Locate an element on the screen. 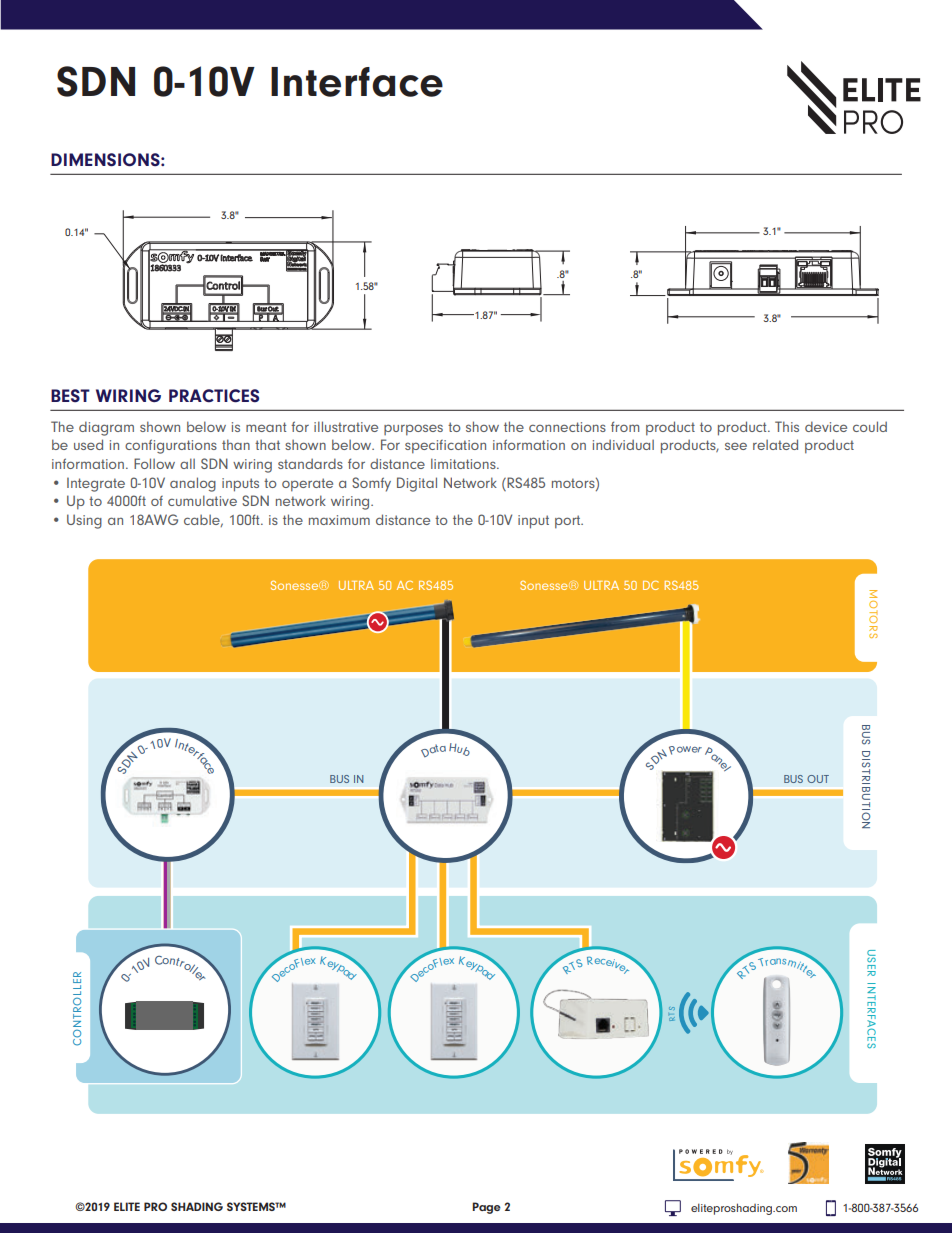  Page is located at coordinates (486, 1208).
